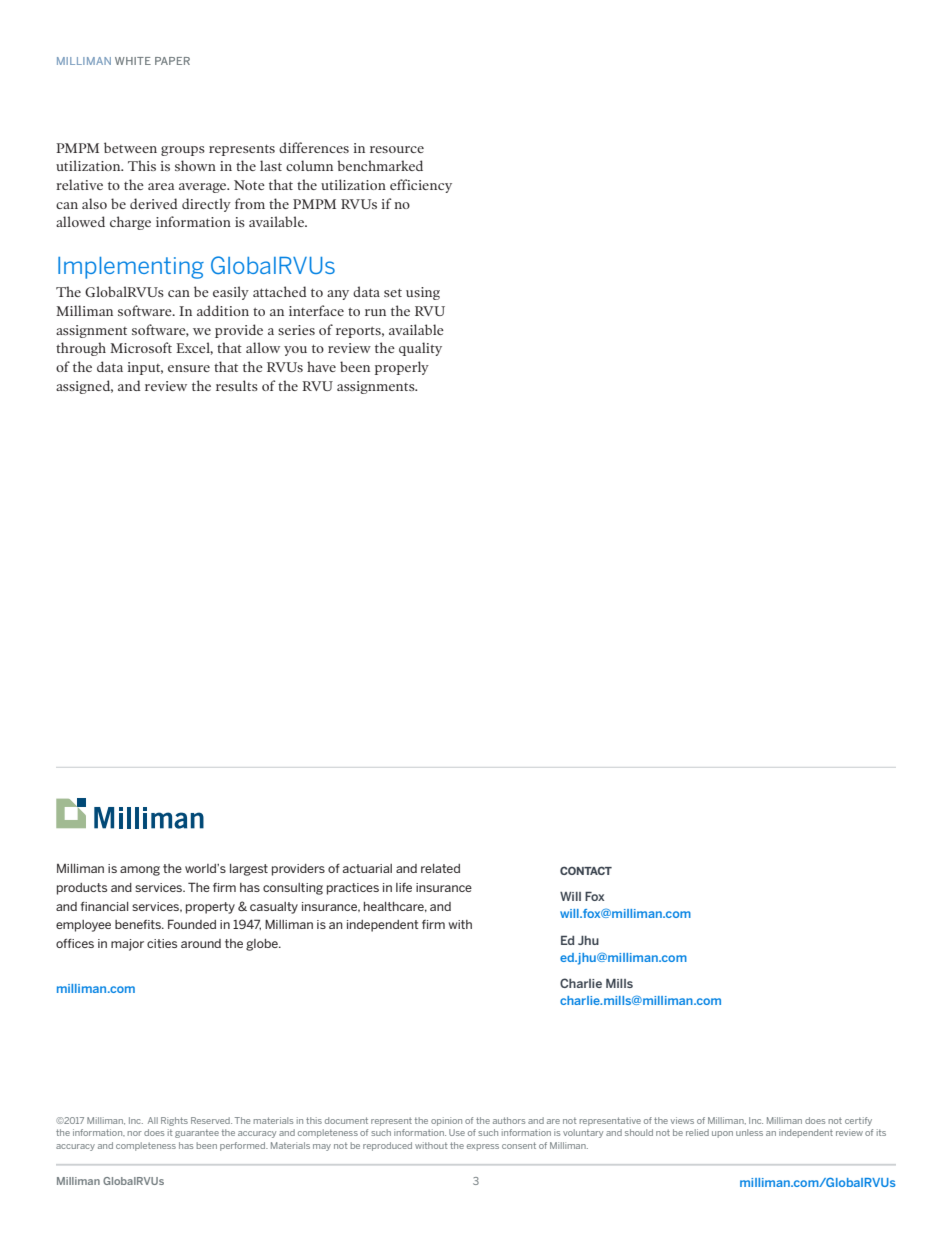 This image has width=952, height=1233. Describe the element at coordinates (749, 1132) in the image. I see `unless` at that location.
